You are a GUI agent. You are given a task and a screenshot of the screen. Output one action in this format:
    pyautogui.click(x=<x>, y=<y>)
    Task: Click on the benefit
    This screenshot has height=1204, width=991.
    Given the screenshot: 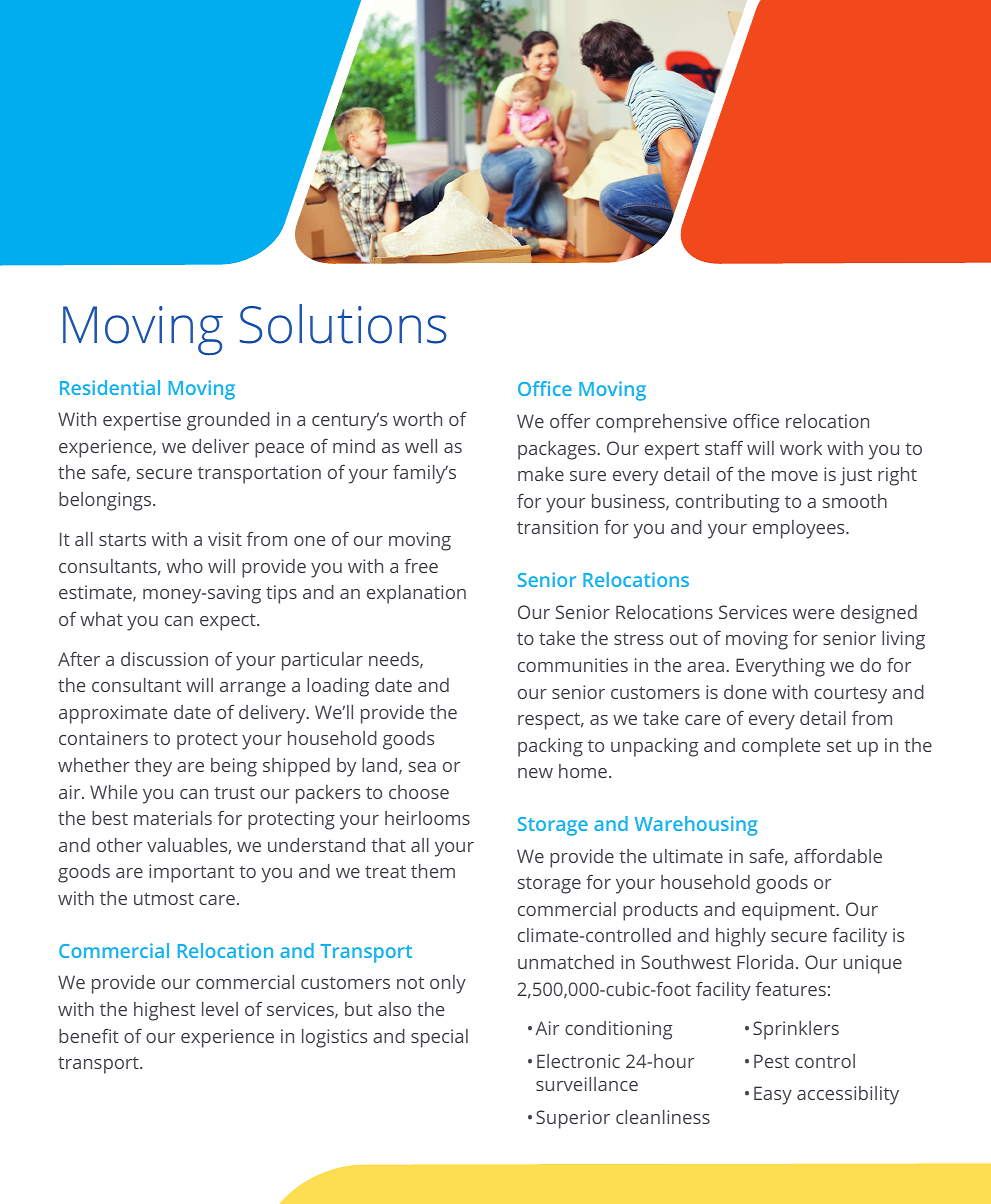 What is the action you would take?
    pyautogui.click(x=89, y=1036)
